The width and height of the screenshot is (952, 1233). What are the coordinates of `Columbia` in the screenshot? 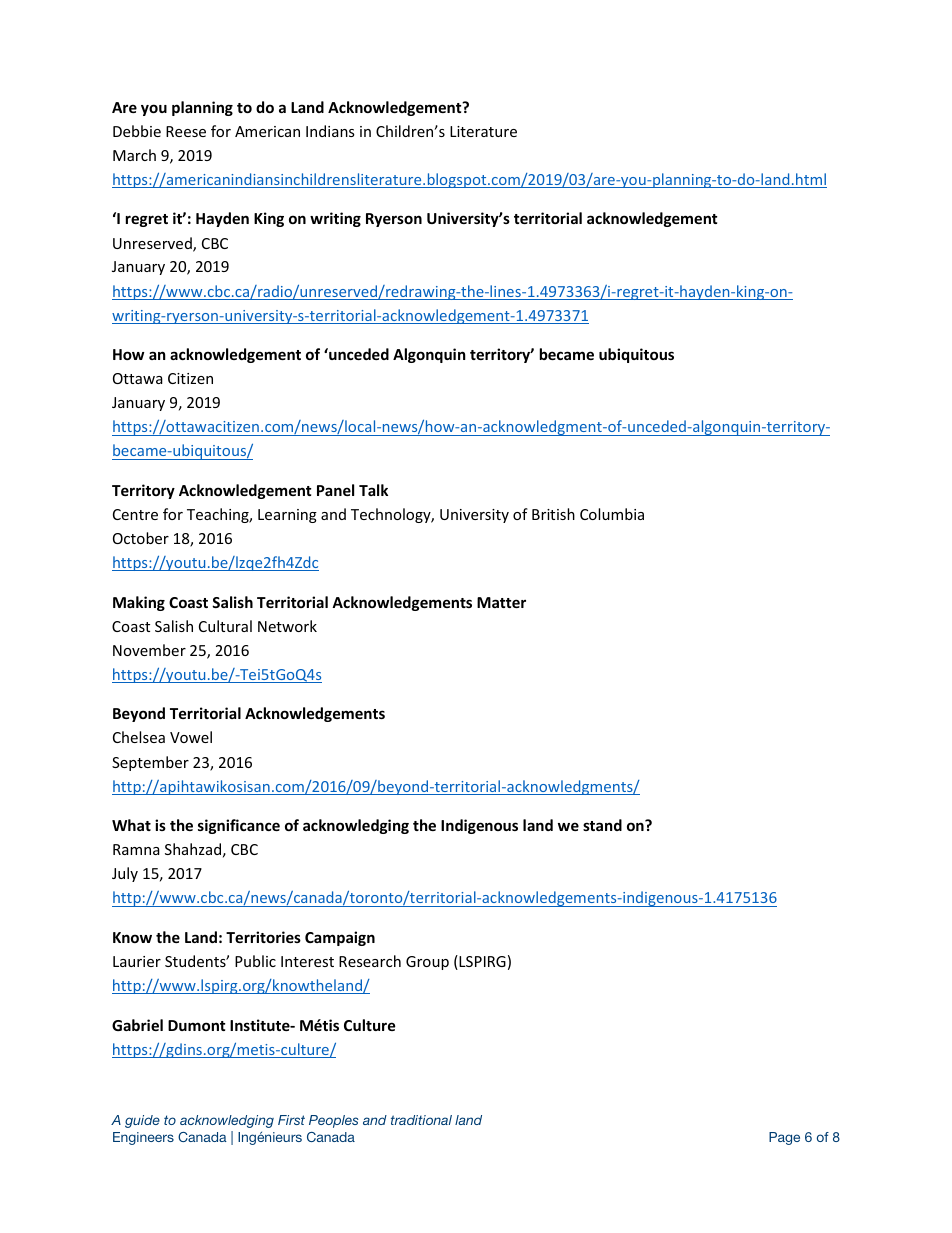 It's located at (612, 514).
